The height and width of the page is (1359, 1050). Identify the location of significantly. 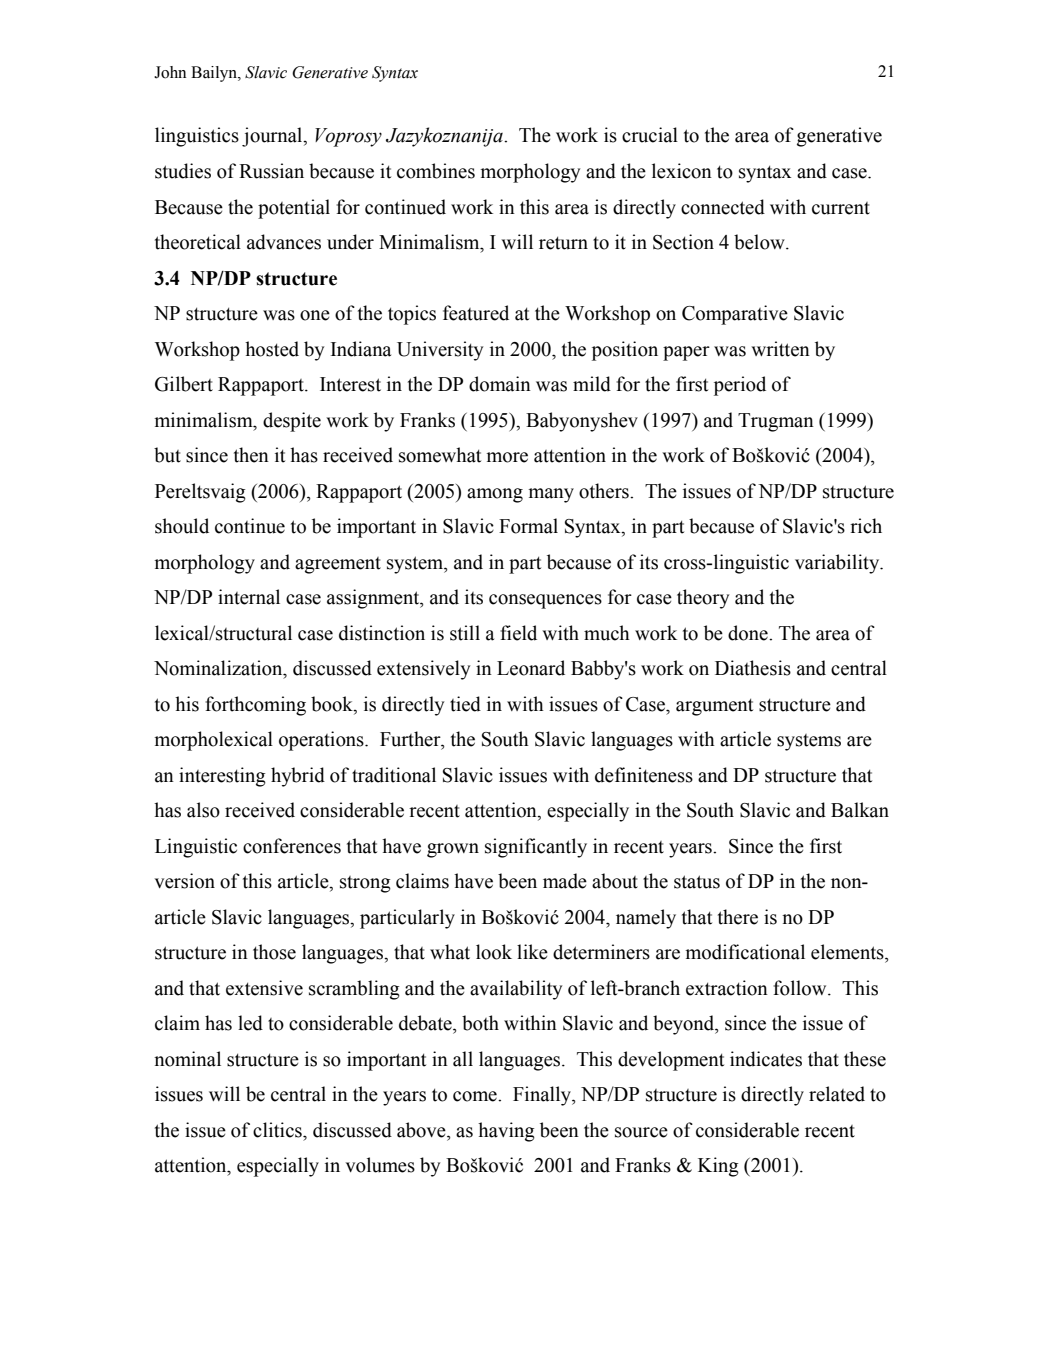
(536, 848).
